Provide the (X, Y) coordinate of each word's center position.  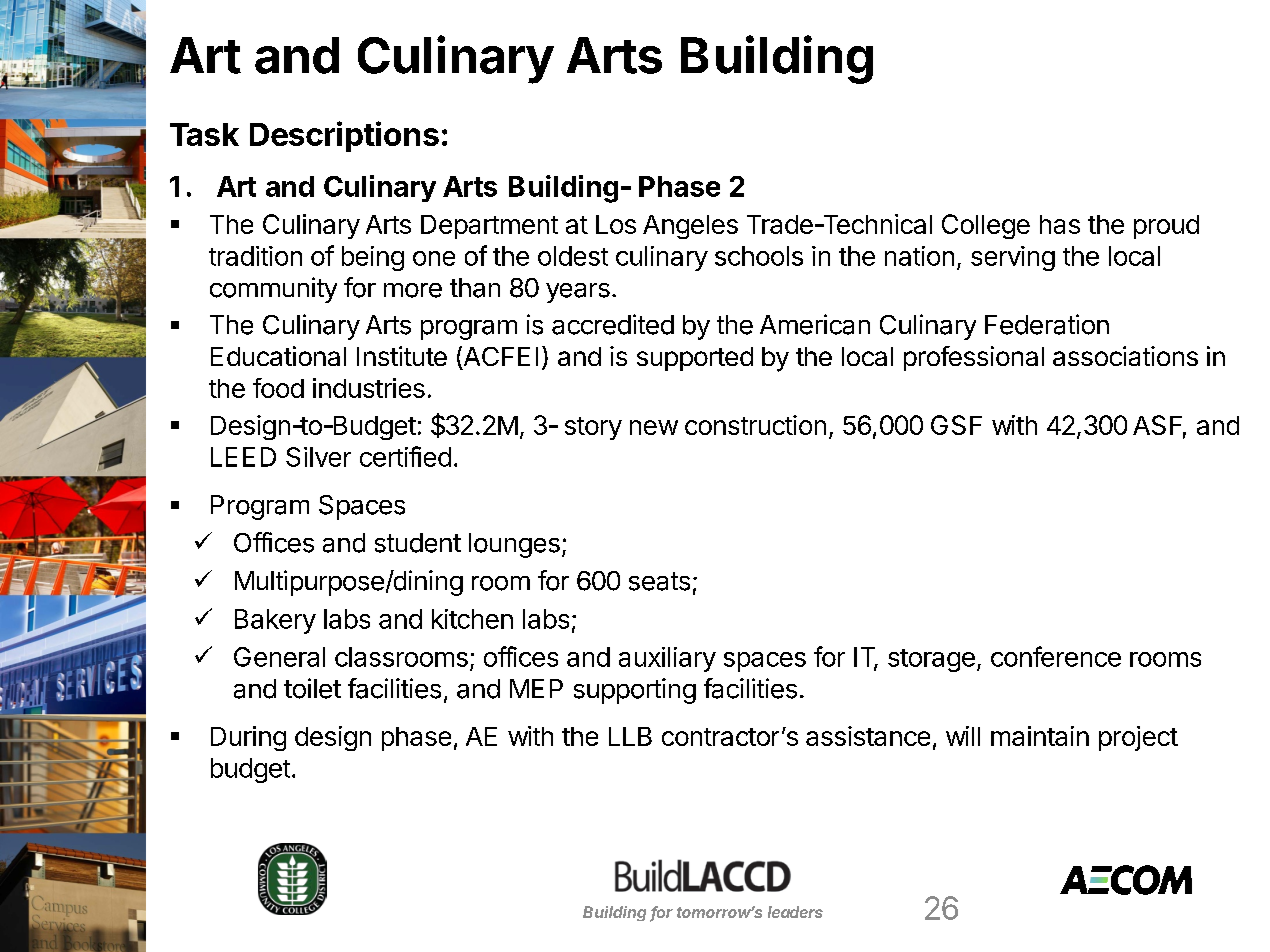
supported (695, 359)
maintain (1040, 736)
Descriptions (344, 136)
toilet (312, 688)
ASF (1159, 426)
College (986, 226)
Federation (1047, 324)
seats (659, 581)
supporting (635, 691)
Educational (278, 356)
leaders (795, 912)
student (418, 543)
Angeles (690, 227)
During (248, 738)
